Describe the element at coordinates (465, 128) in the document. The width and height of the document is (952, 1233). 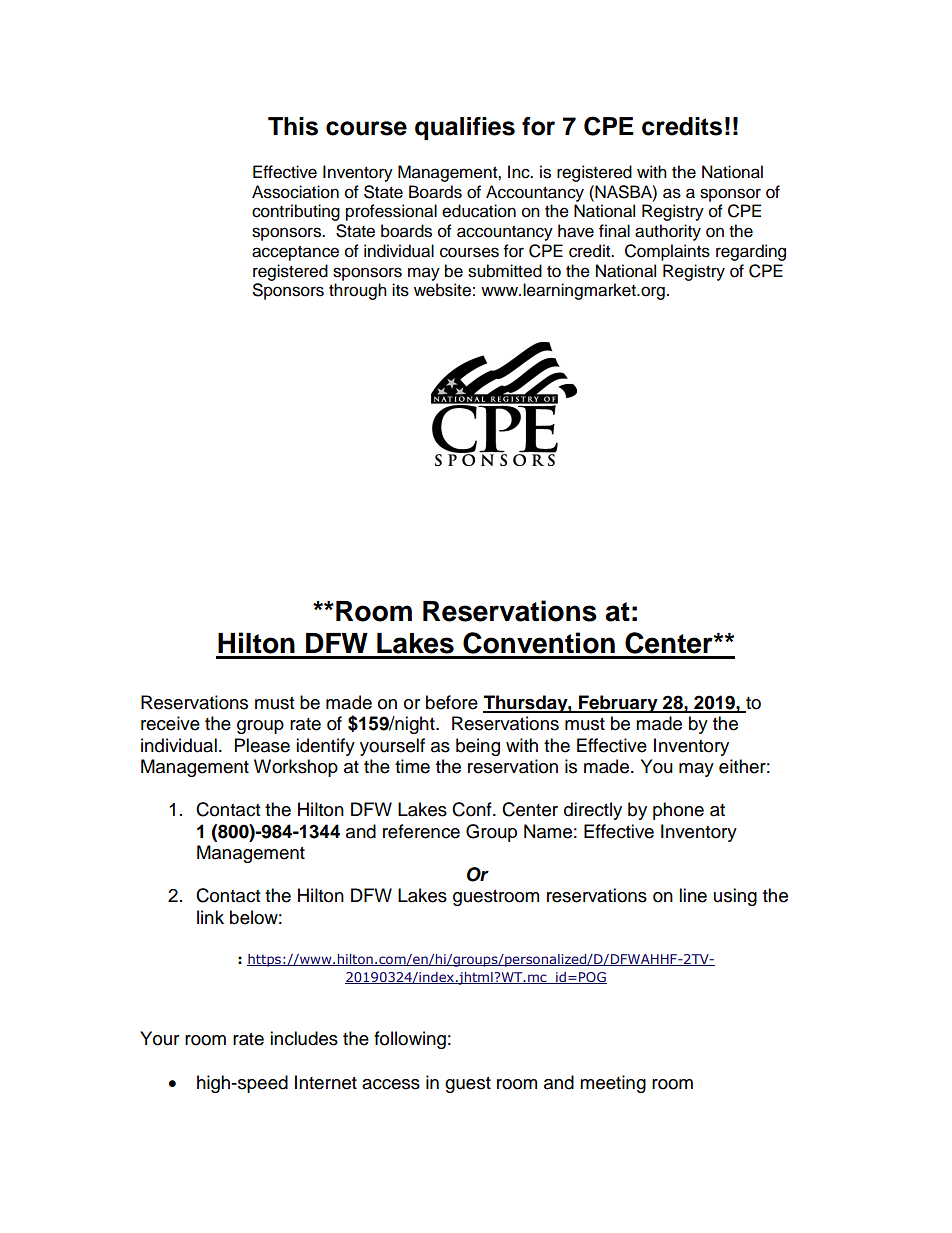
I see `qualifies` at that location.
